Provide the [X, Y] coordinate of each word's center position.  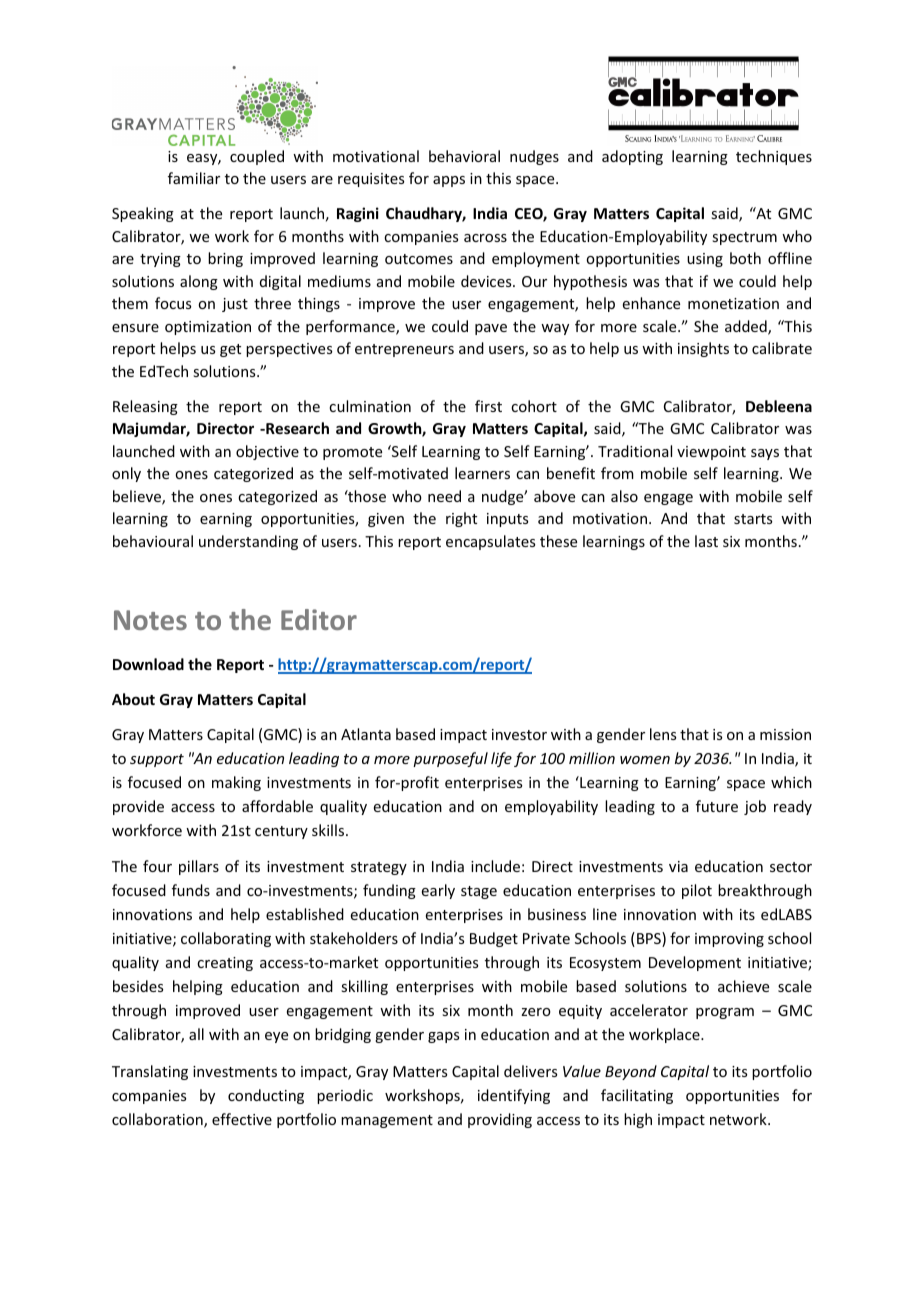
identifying [514, 1096]
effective [242, 1119]
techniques [774, 157]
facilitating [637, 1096]
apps [449, 181]
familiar [194, 178]
